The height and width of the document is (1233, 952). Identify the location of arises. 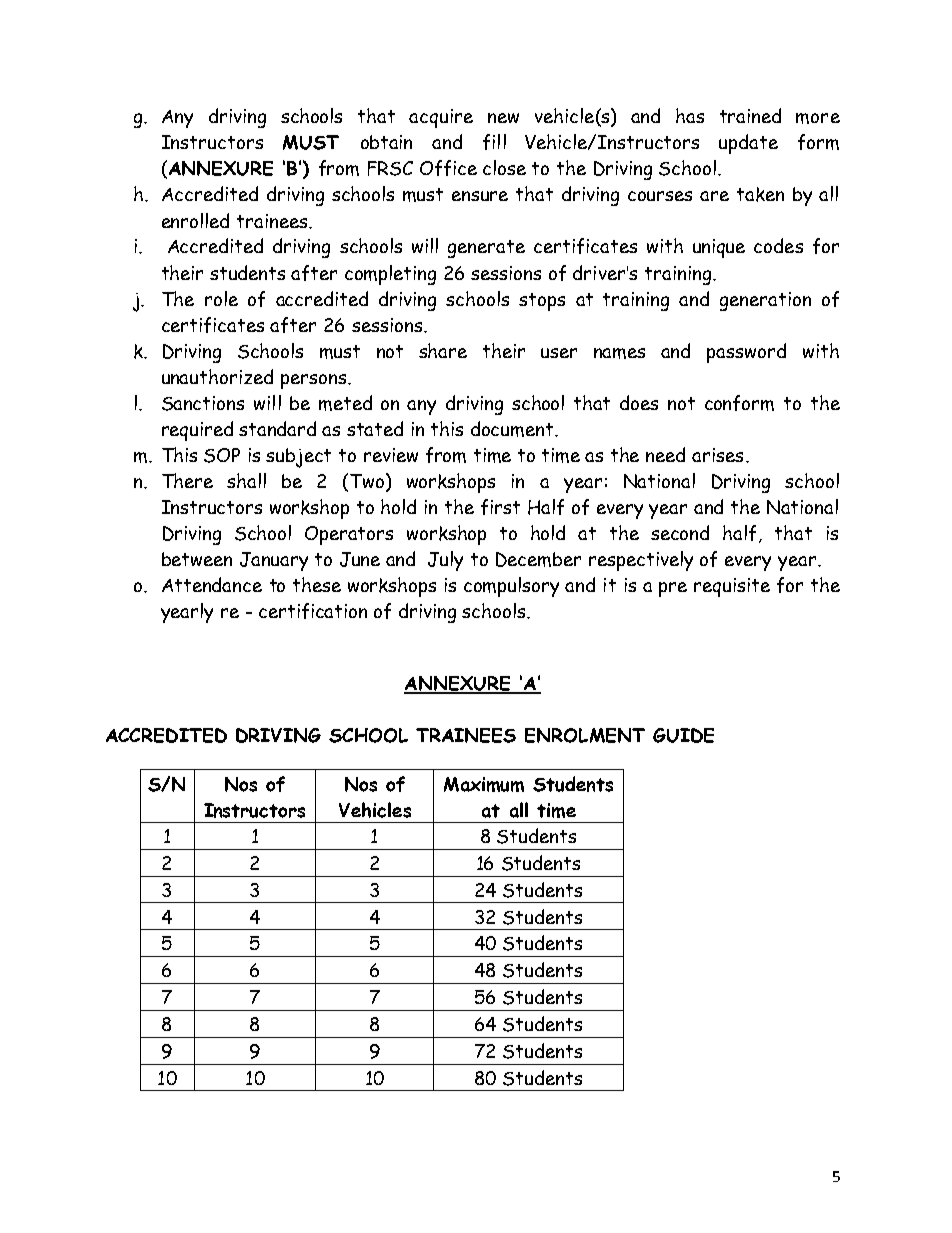
(717, 455).
